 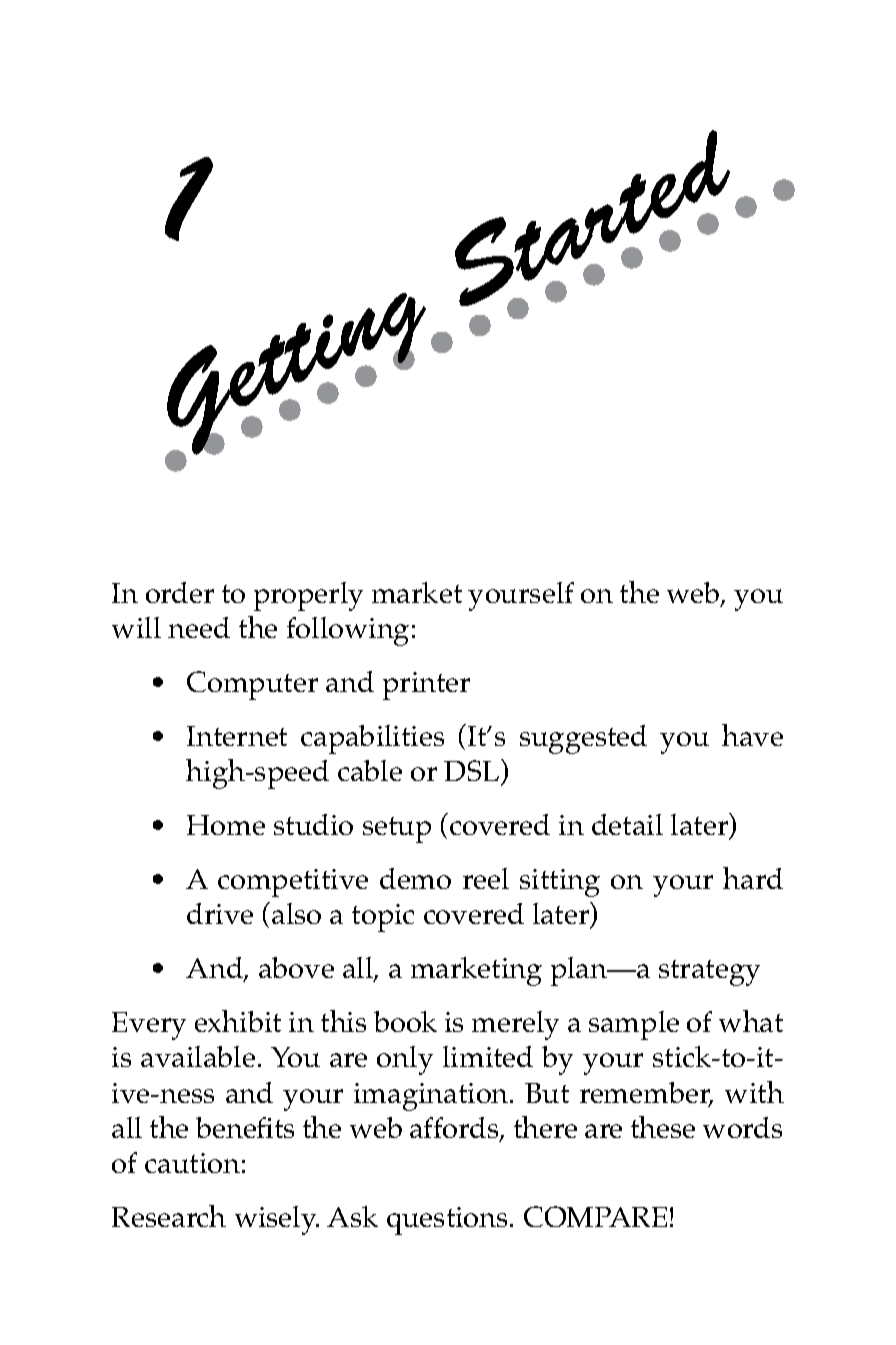 I want to click on sample, so click(x=634, y=1025).
